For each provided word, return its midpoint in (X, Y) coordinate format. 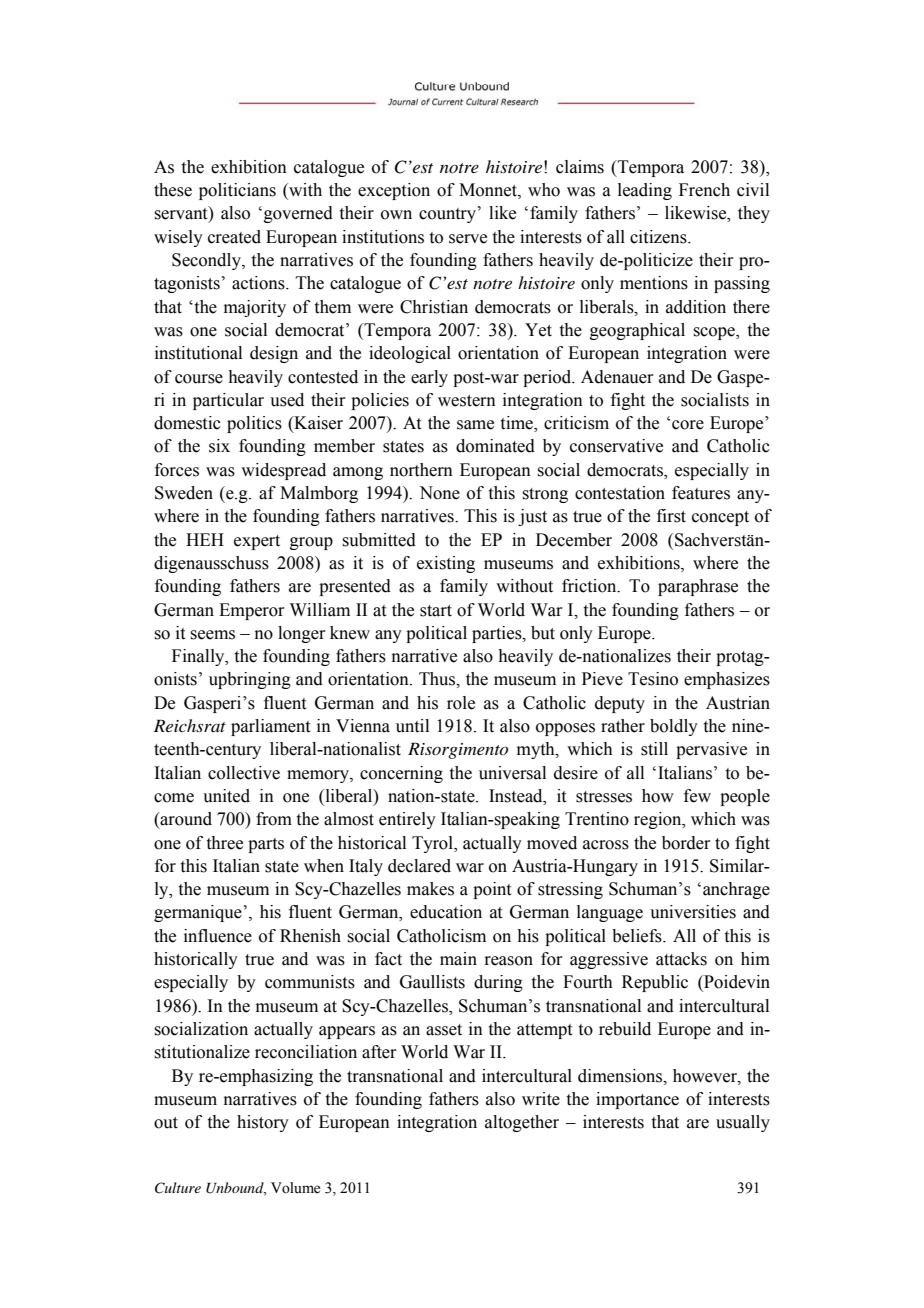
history (263, 1123)
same (475, 425)
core (688, 425)
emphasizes (727, 680)
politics (254, 424)
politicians (237, 191)
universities (693, 912)
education (446, 912)
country (447, 215)
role (461, 703)
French (704, 190)
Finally (199, 657)
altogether (522, 1123)
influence (218, 936)
